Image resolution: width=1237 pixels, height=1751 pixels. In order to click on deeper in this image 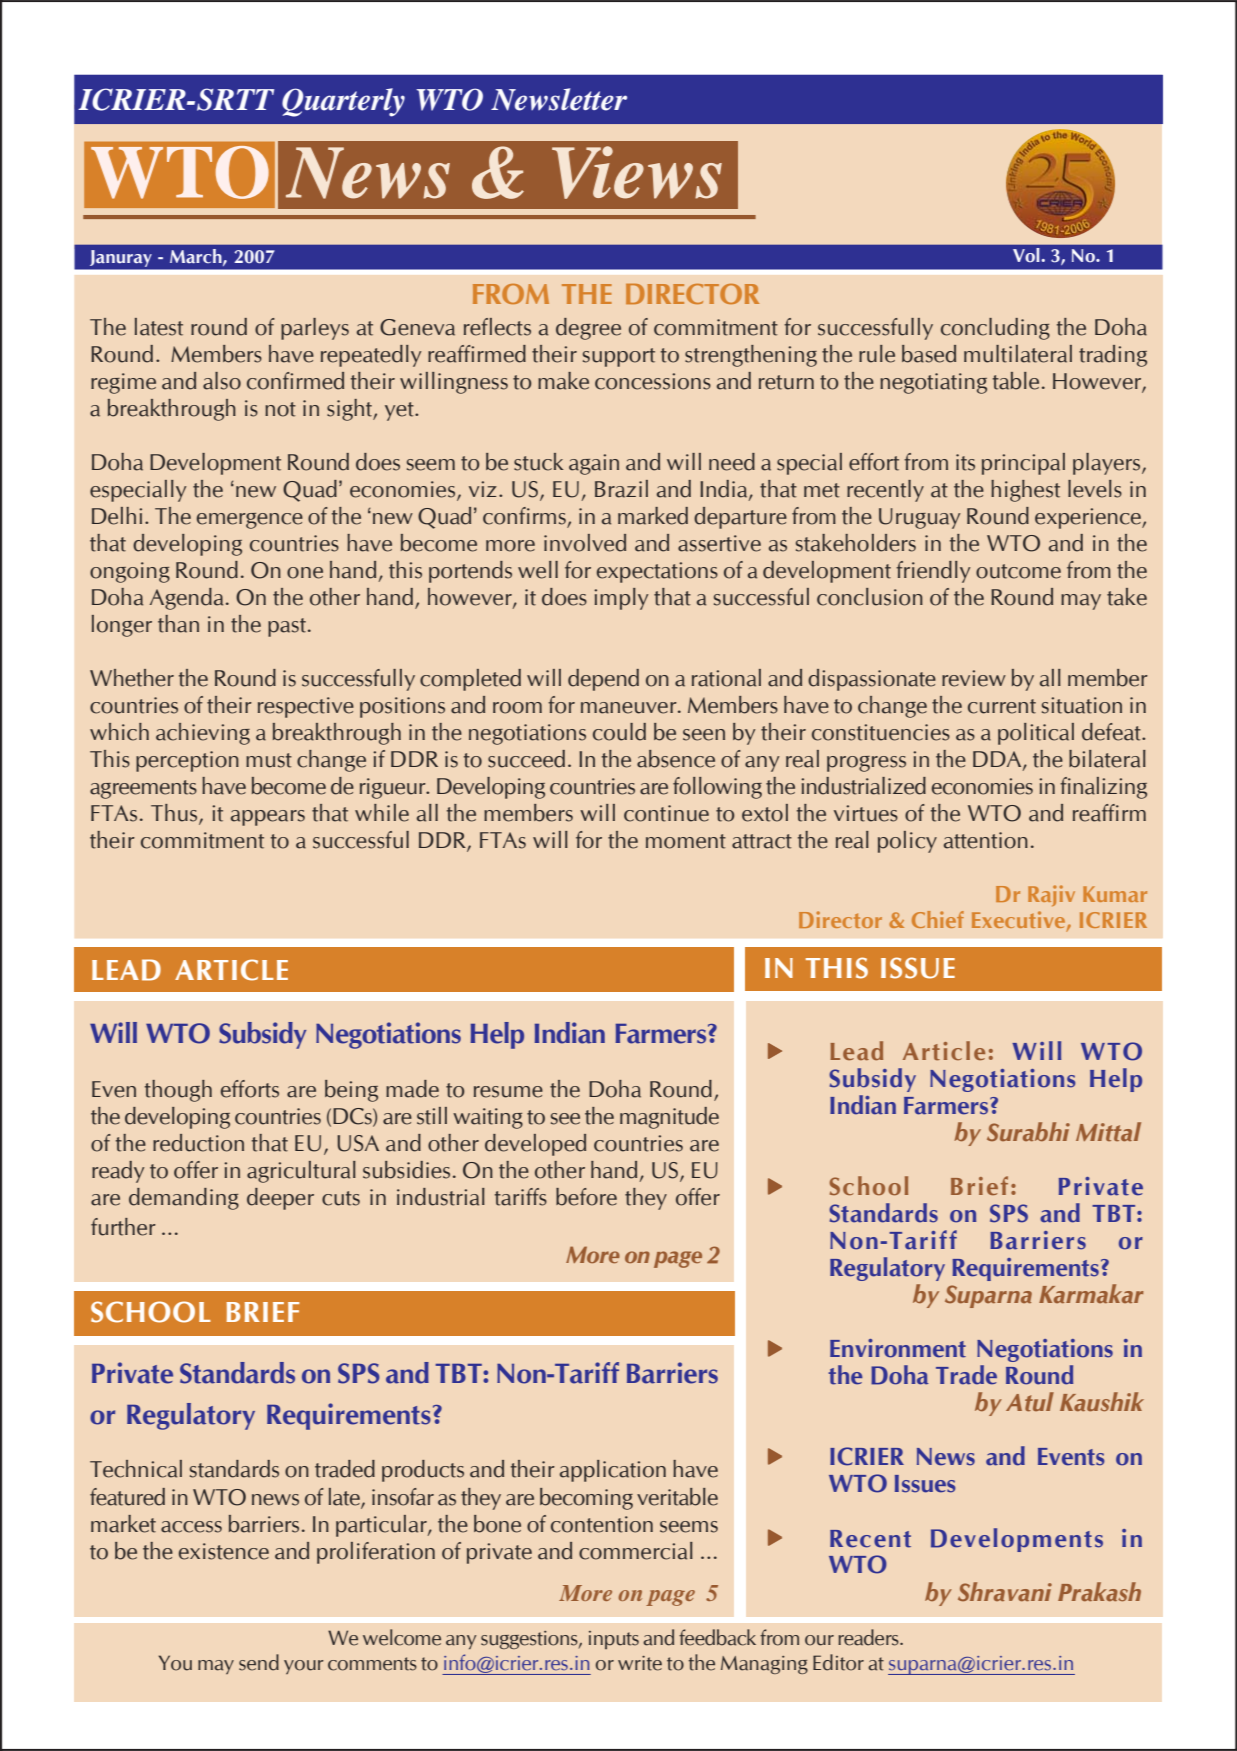, I will do `click(280, 1199)`.
